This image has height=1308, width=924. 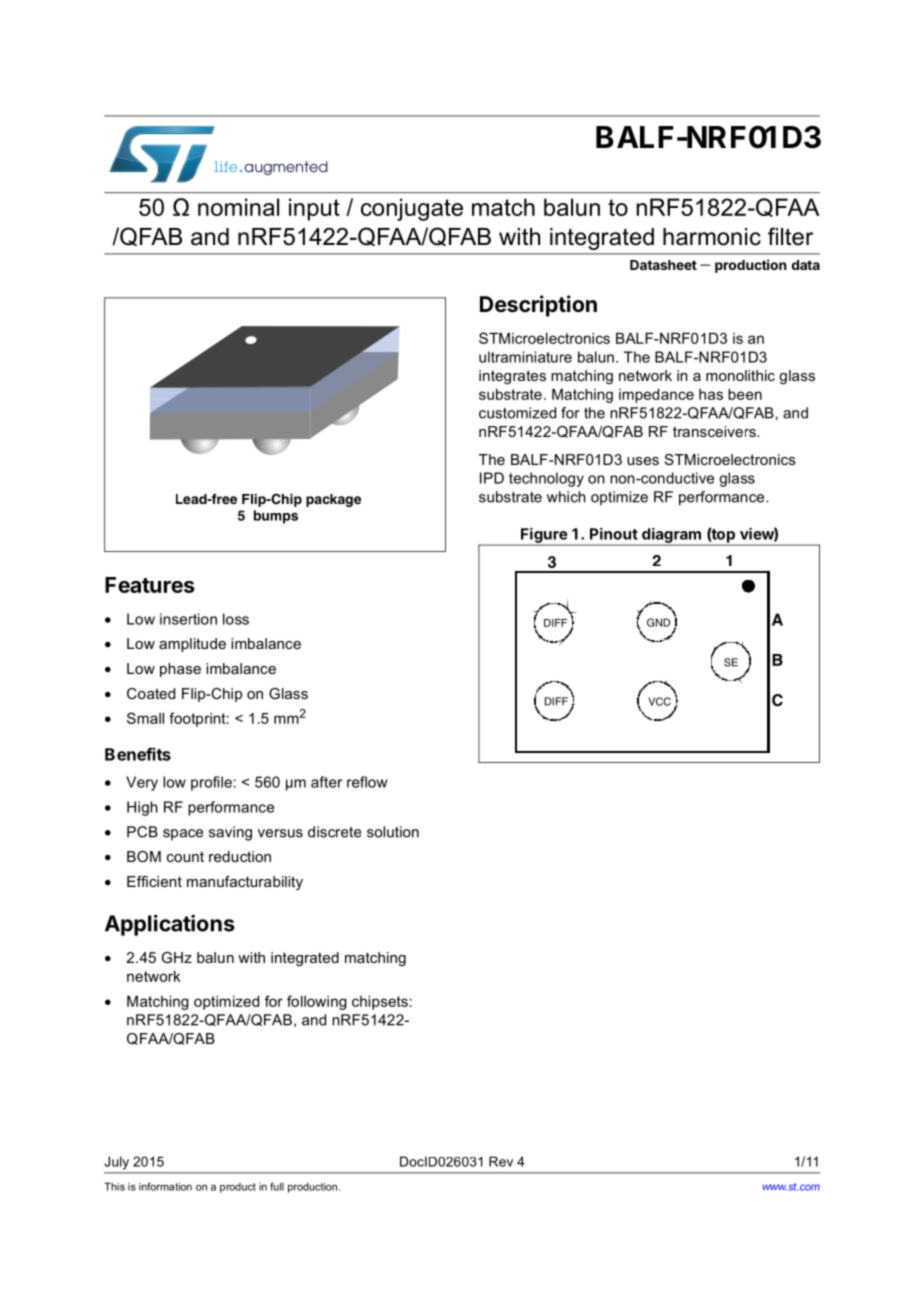 What do you see at coordinates (367, 782) in the image?
I see `reflow` at bounding box center [367, 782].
